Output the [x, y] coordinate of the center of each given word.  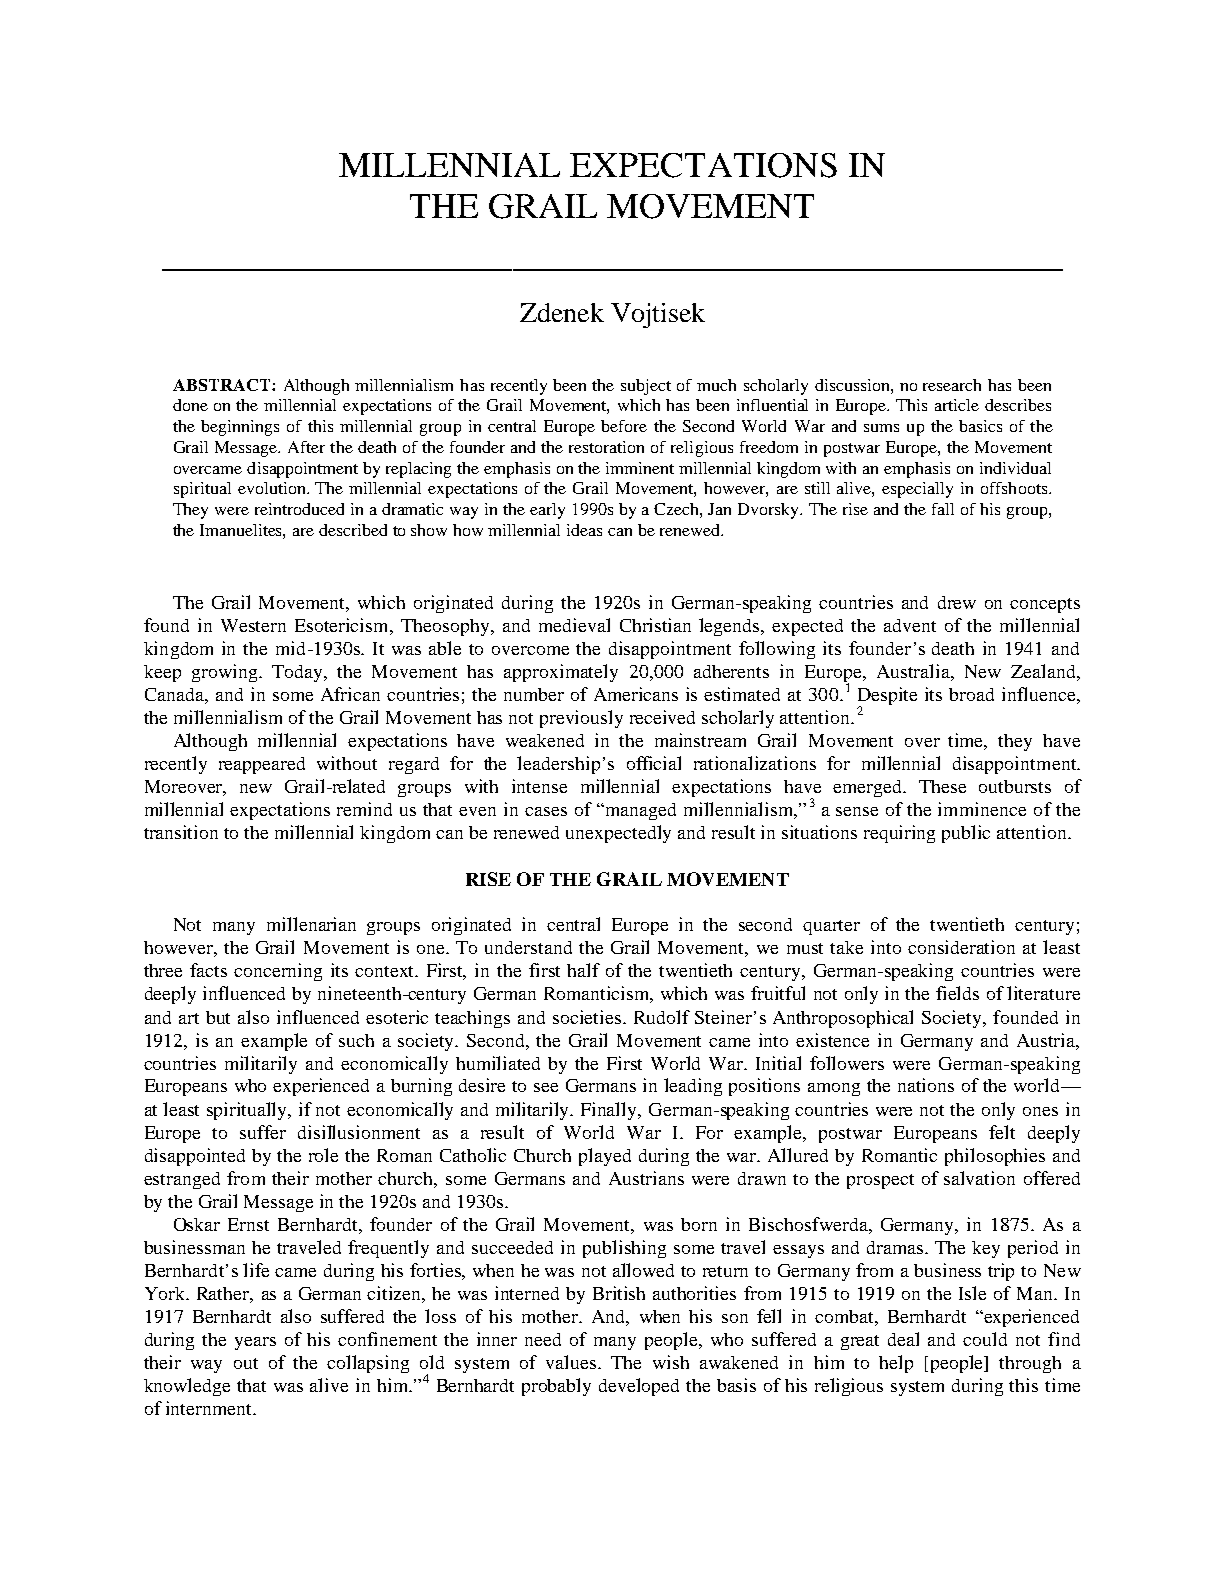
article [957, 405]
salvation [979, 1178]
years [255, 1343]
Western [253, 625]
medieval [574, 625]
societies [588, 1017]
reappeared [262, 765]
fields [957, 993]
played [605, 1157]
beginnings [240, 428]
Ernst [248, 1224]
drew [957, 602]
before [624, 426]
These [942, 786]
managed [639, 811]
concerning [278, 972]
